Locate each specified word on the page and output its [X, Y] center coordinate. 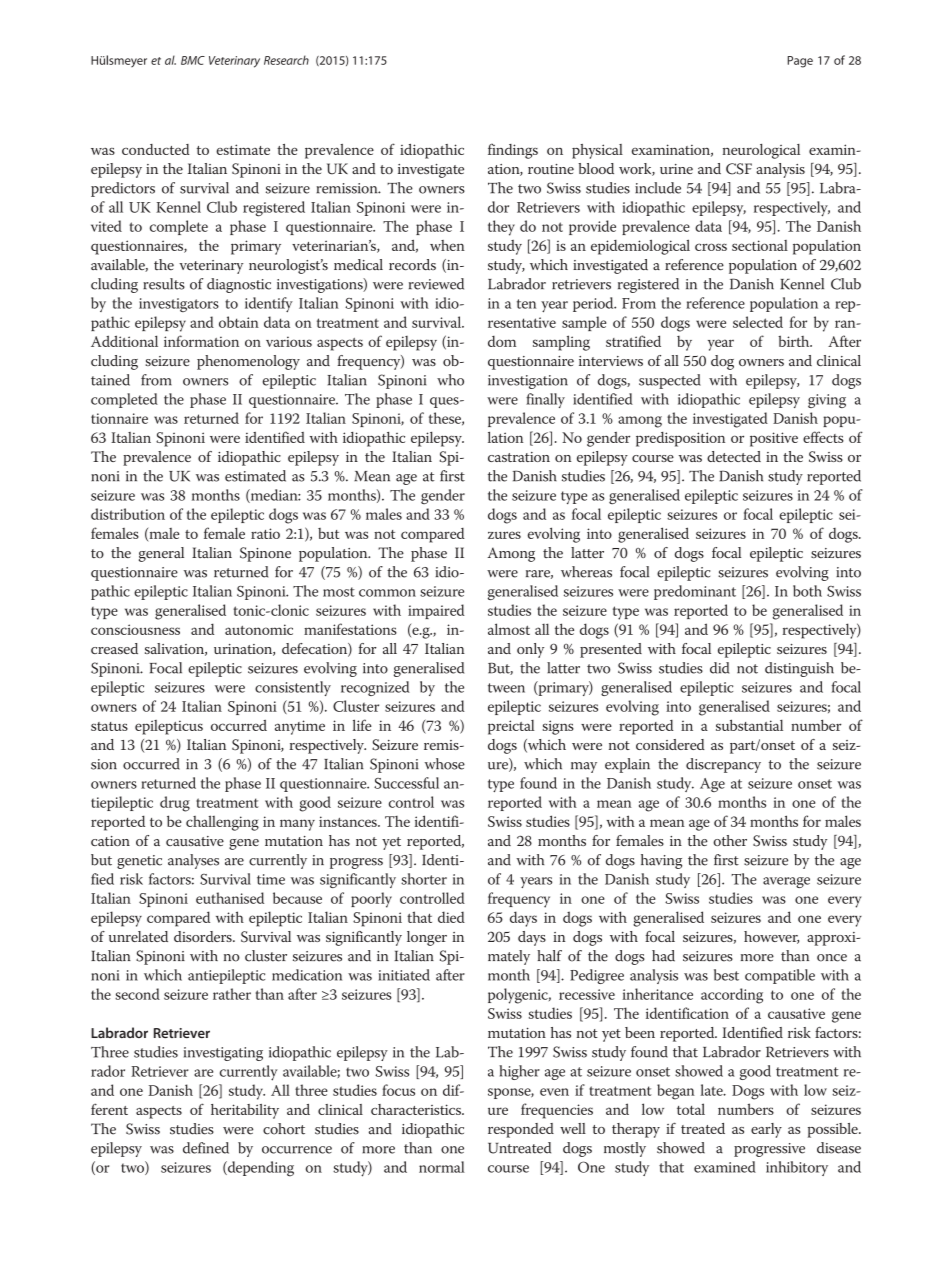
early [766, 1130]
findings [513, 151]
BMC [193, 60]
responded [521, 1130]
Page [800, 62]
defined [206, 1148]
